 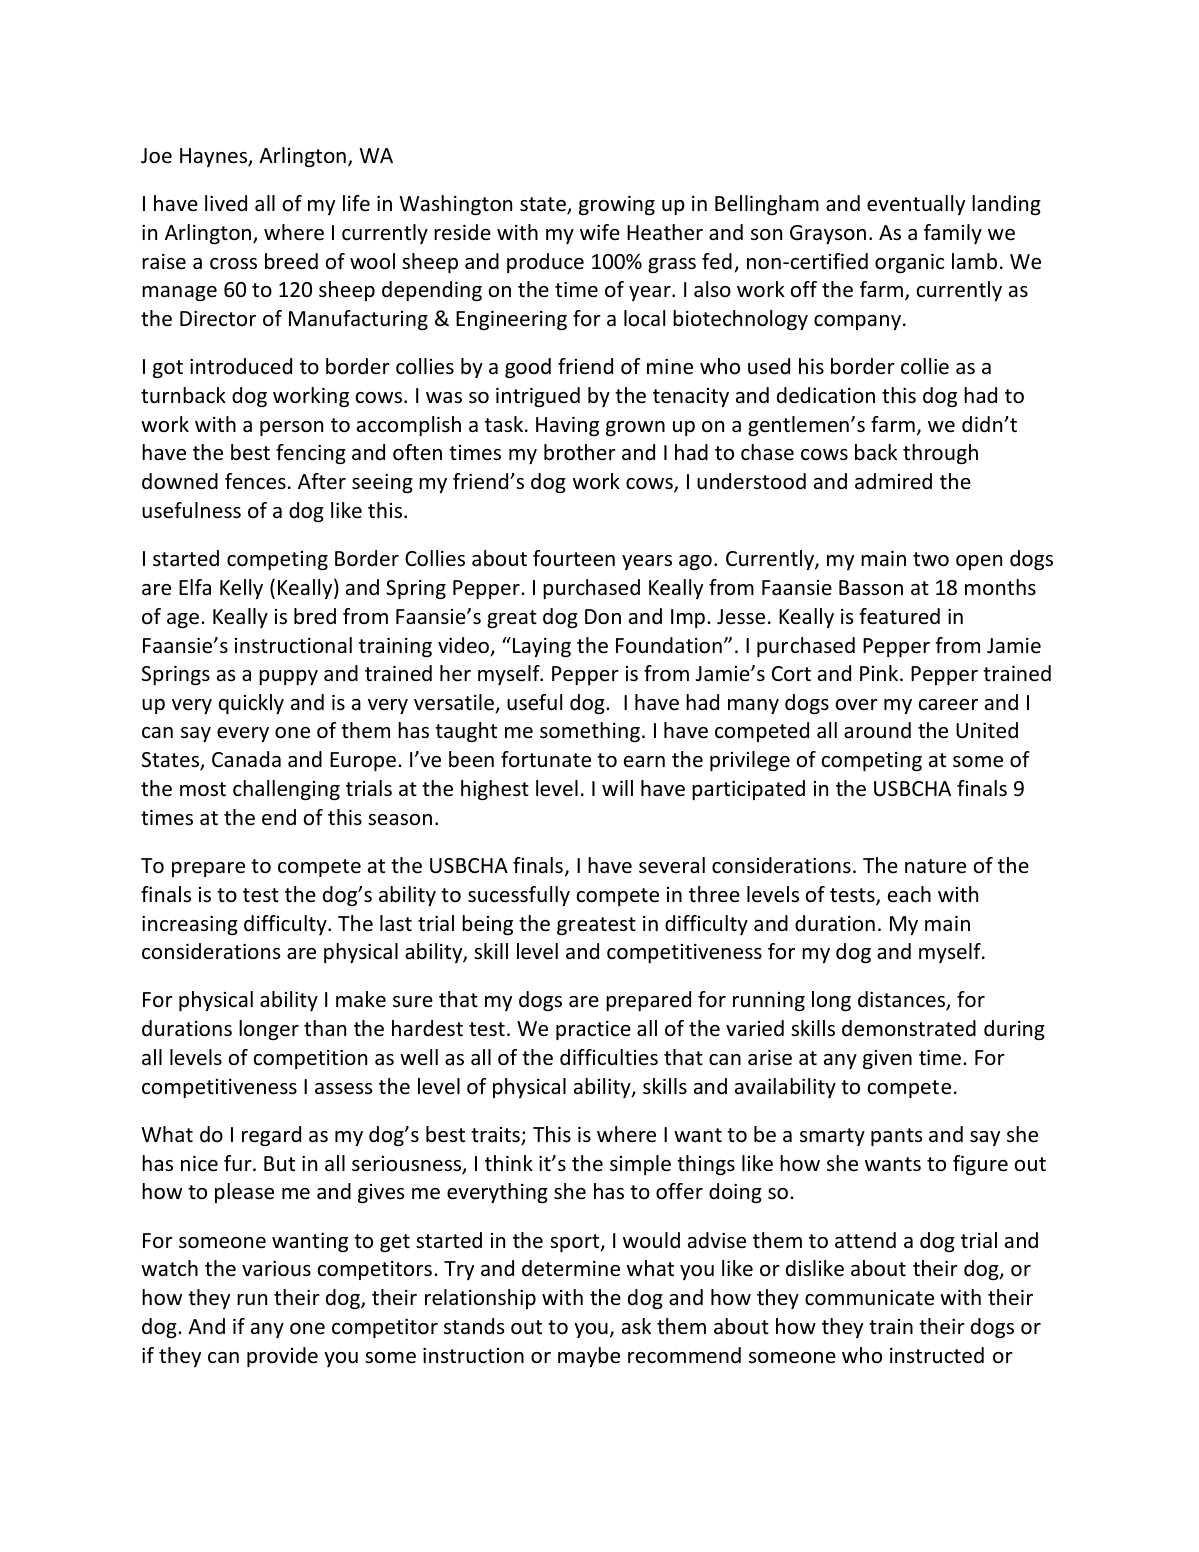 What do you see at coordinates (226, 203) in the image?
I see `lived` at bounding box center [226, 203].
